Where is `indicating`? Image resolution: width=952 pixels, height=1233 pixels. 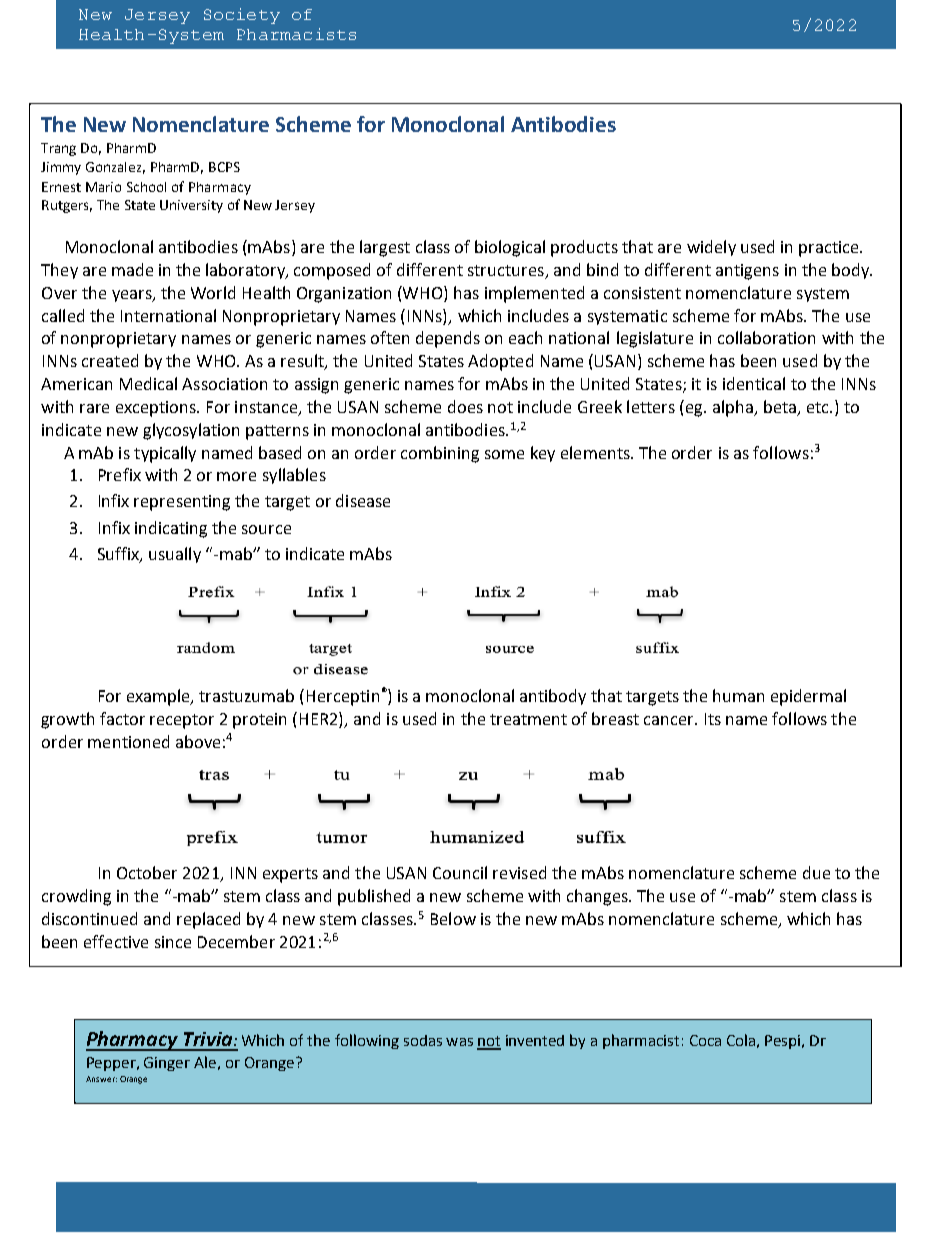 indicating is located at coordinates (171, 529).
